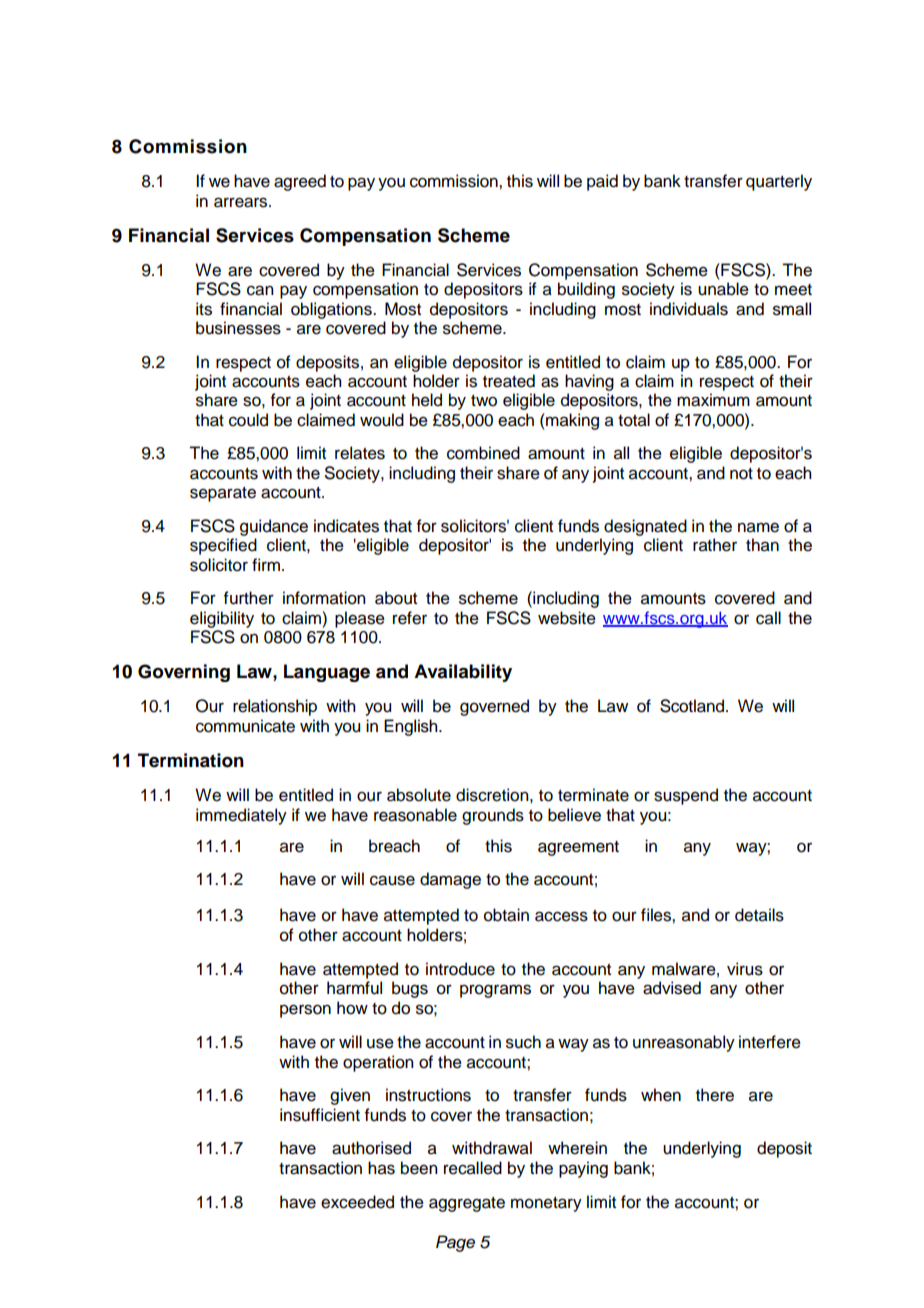 The width and height of the screenshot is (924, 1308). Describe the element at coordinates (357, 1202) in the screenshot. I see `exceeded` at that location.
